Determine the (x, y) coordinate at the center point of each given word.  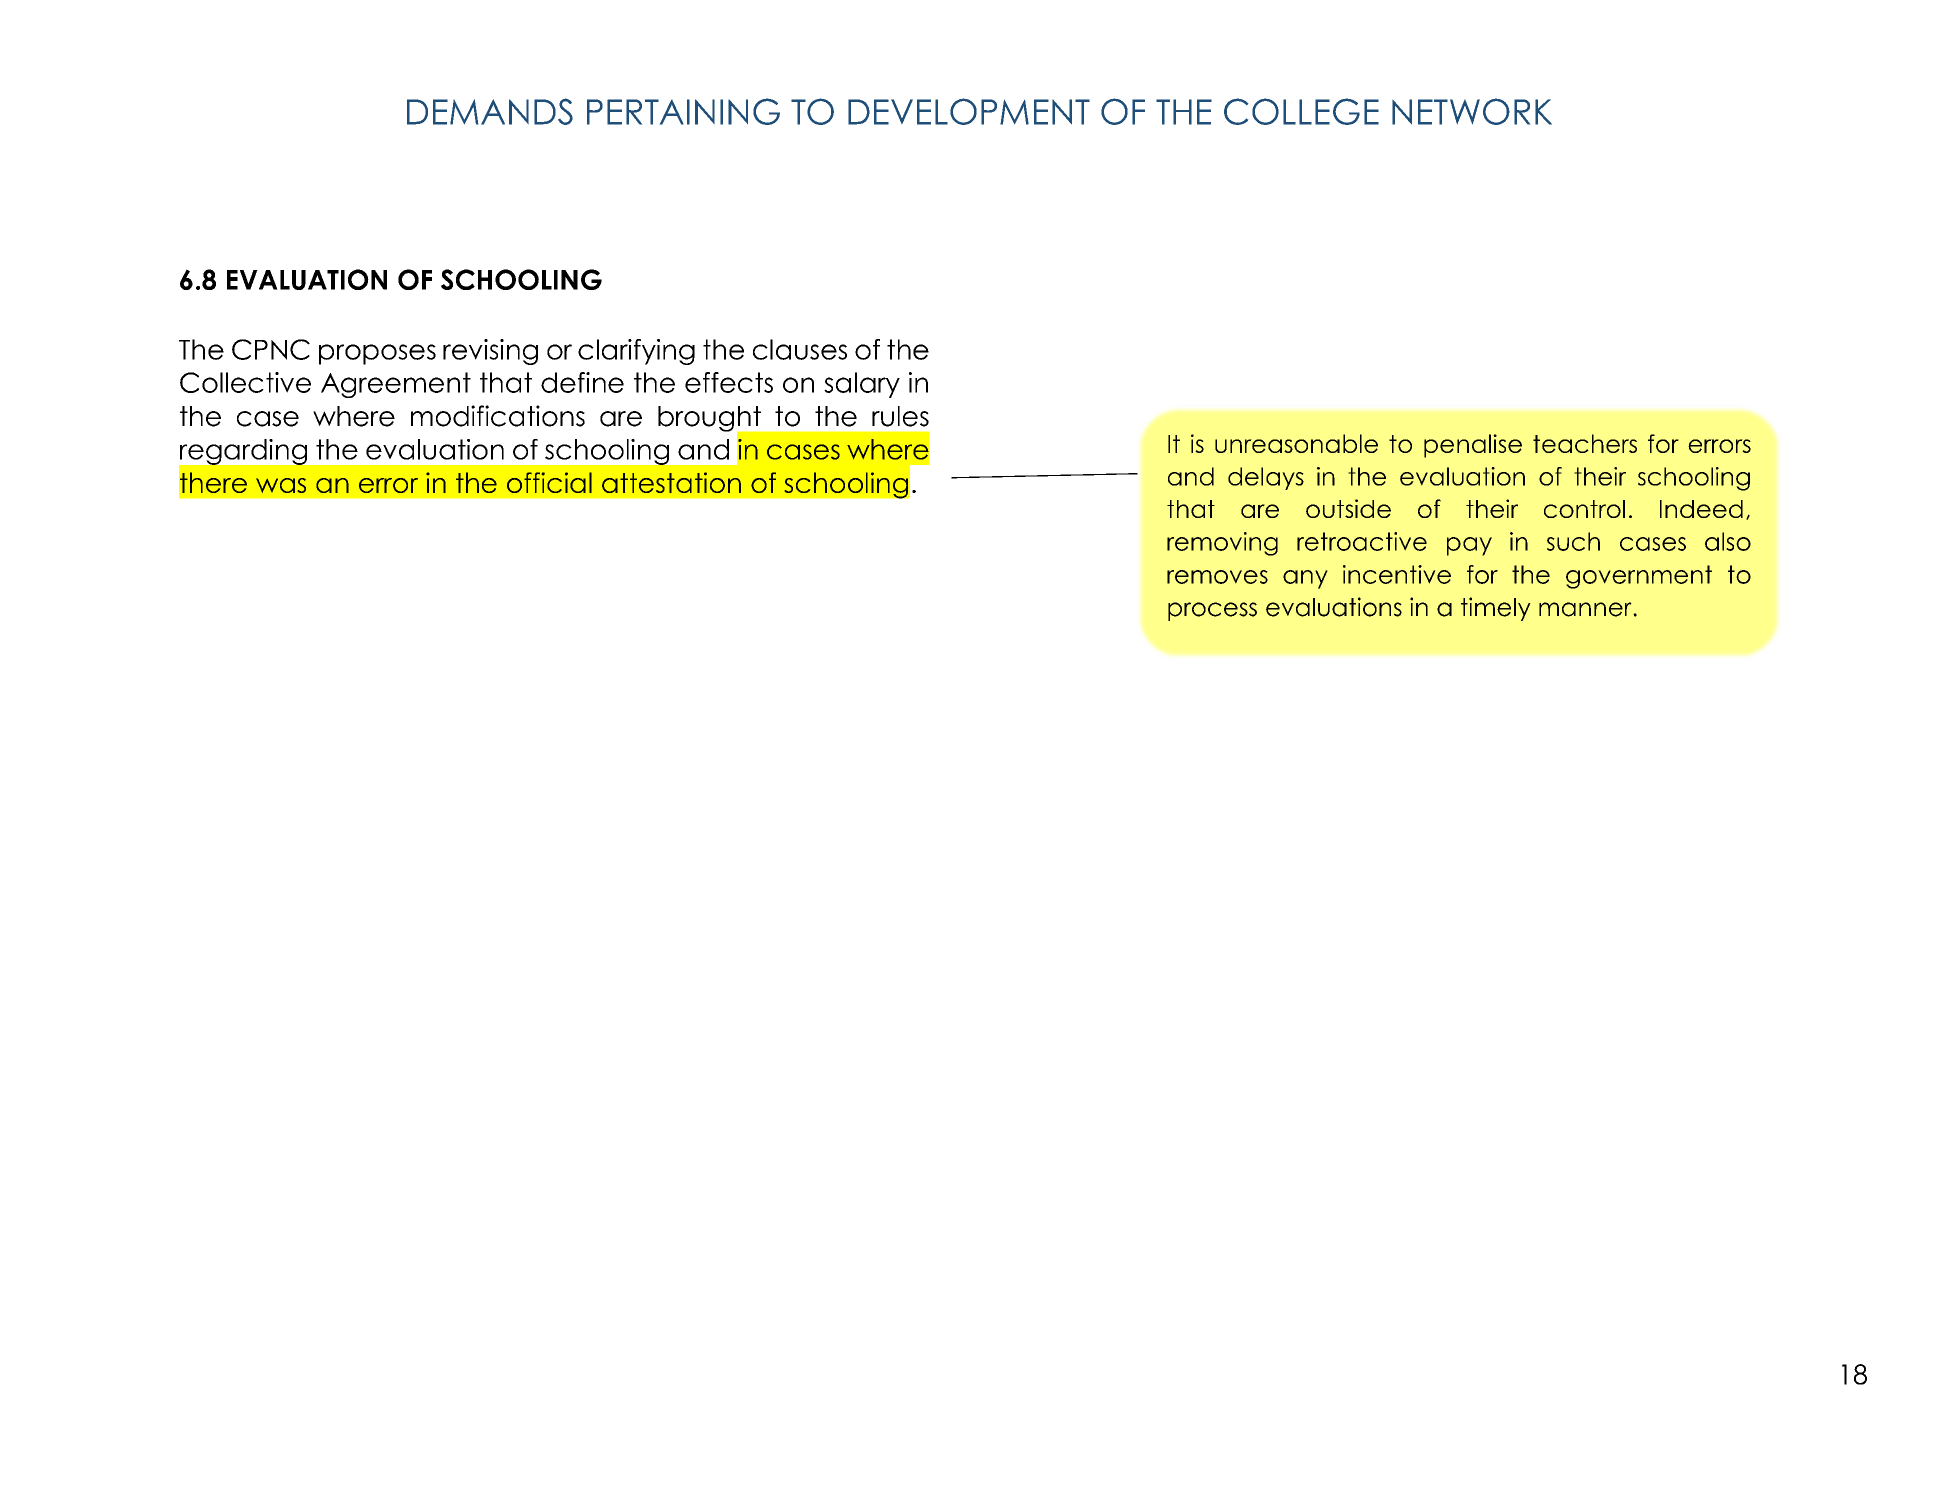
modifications (498, 416)
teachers (1585, 443)
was (281, 485)
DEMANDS (490, 111)
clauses (800, 349)
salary (862, 385)
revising (490, 352)
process (1212, 611)
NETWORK (1472, 111)
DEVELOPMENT (969, 111)
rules (900, 416)
